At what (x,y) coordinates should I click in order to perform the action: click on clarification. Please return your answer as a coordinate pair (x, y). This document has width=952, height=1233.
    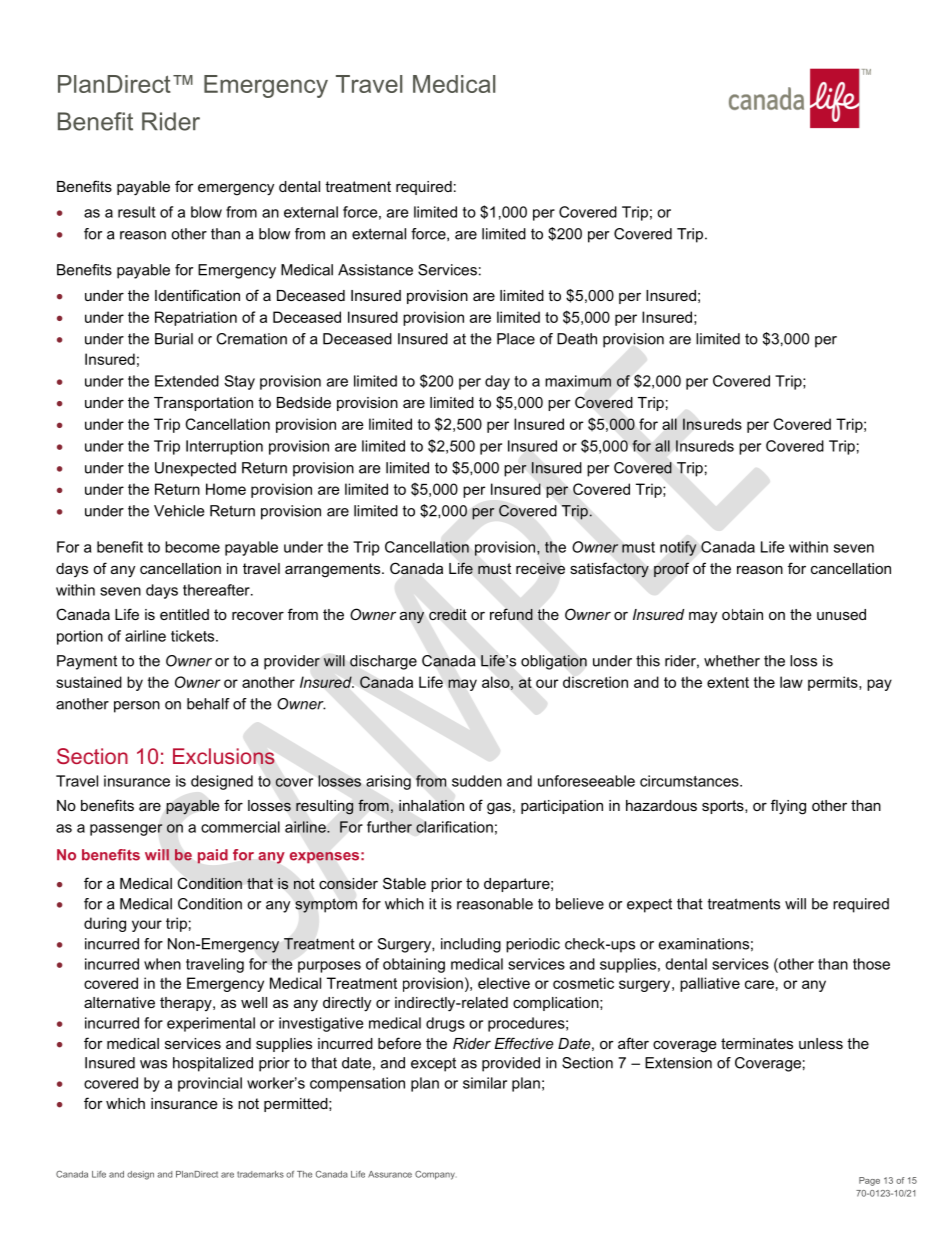
    Looking at the image, I should click on (454, 827).
